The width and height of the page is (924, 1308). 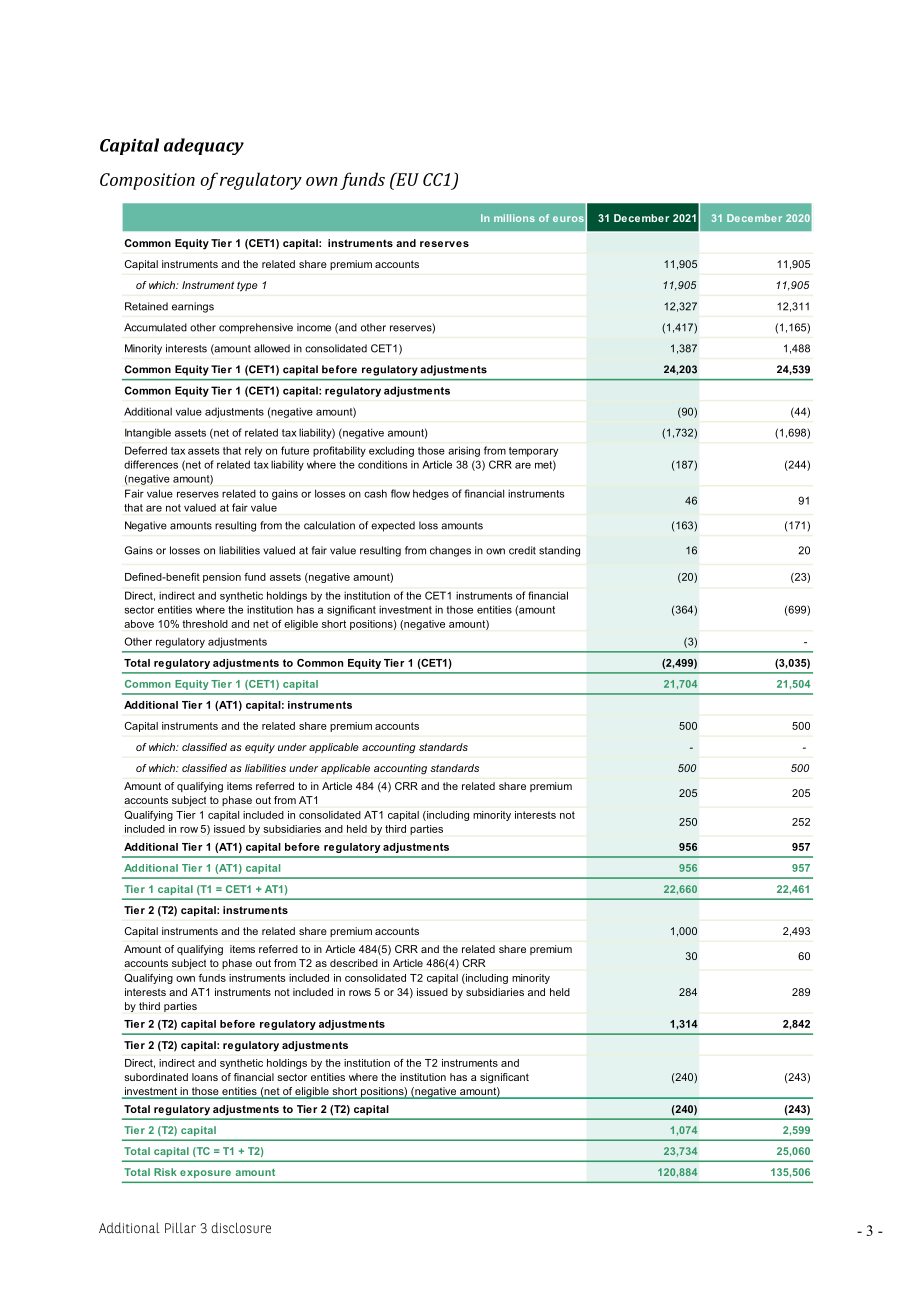 What do you see at coordinates (522, 550) in the page?
I see `credit` at bounding box center [522, 550].
